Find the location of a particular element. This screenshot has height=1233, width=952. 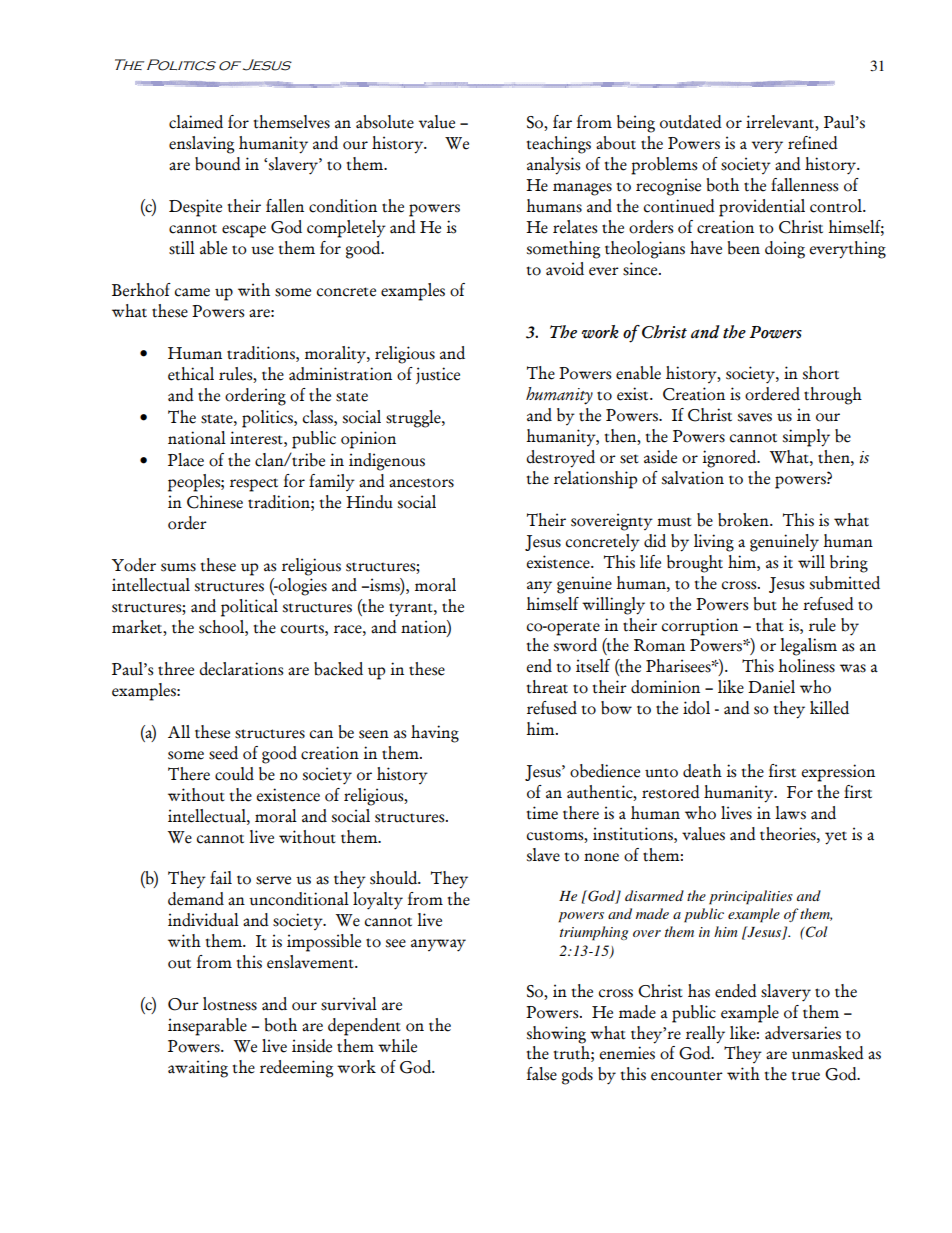

awaiting is located at coordinates (198, 1069).
